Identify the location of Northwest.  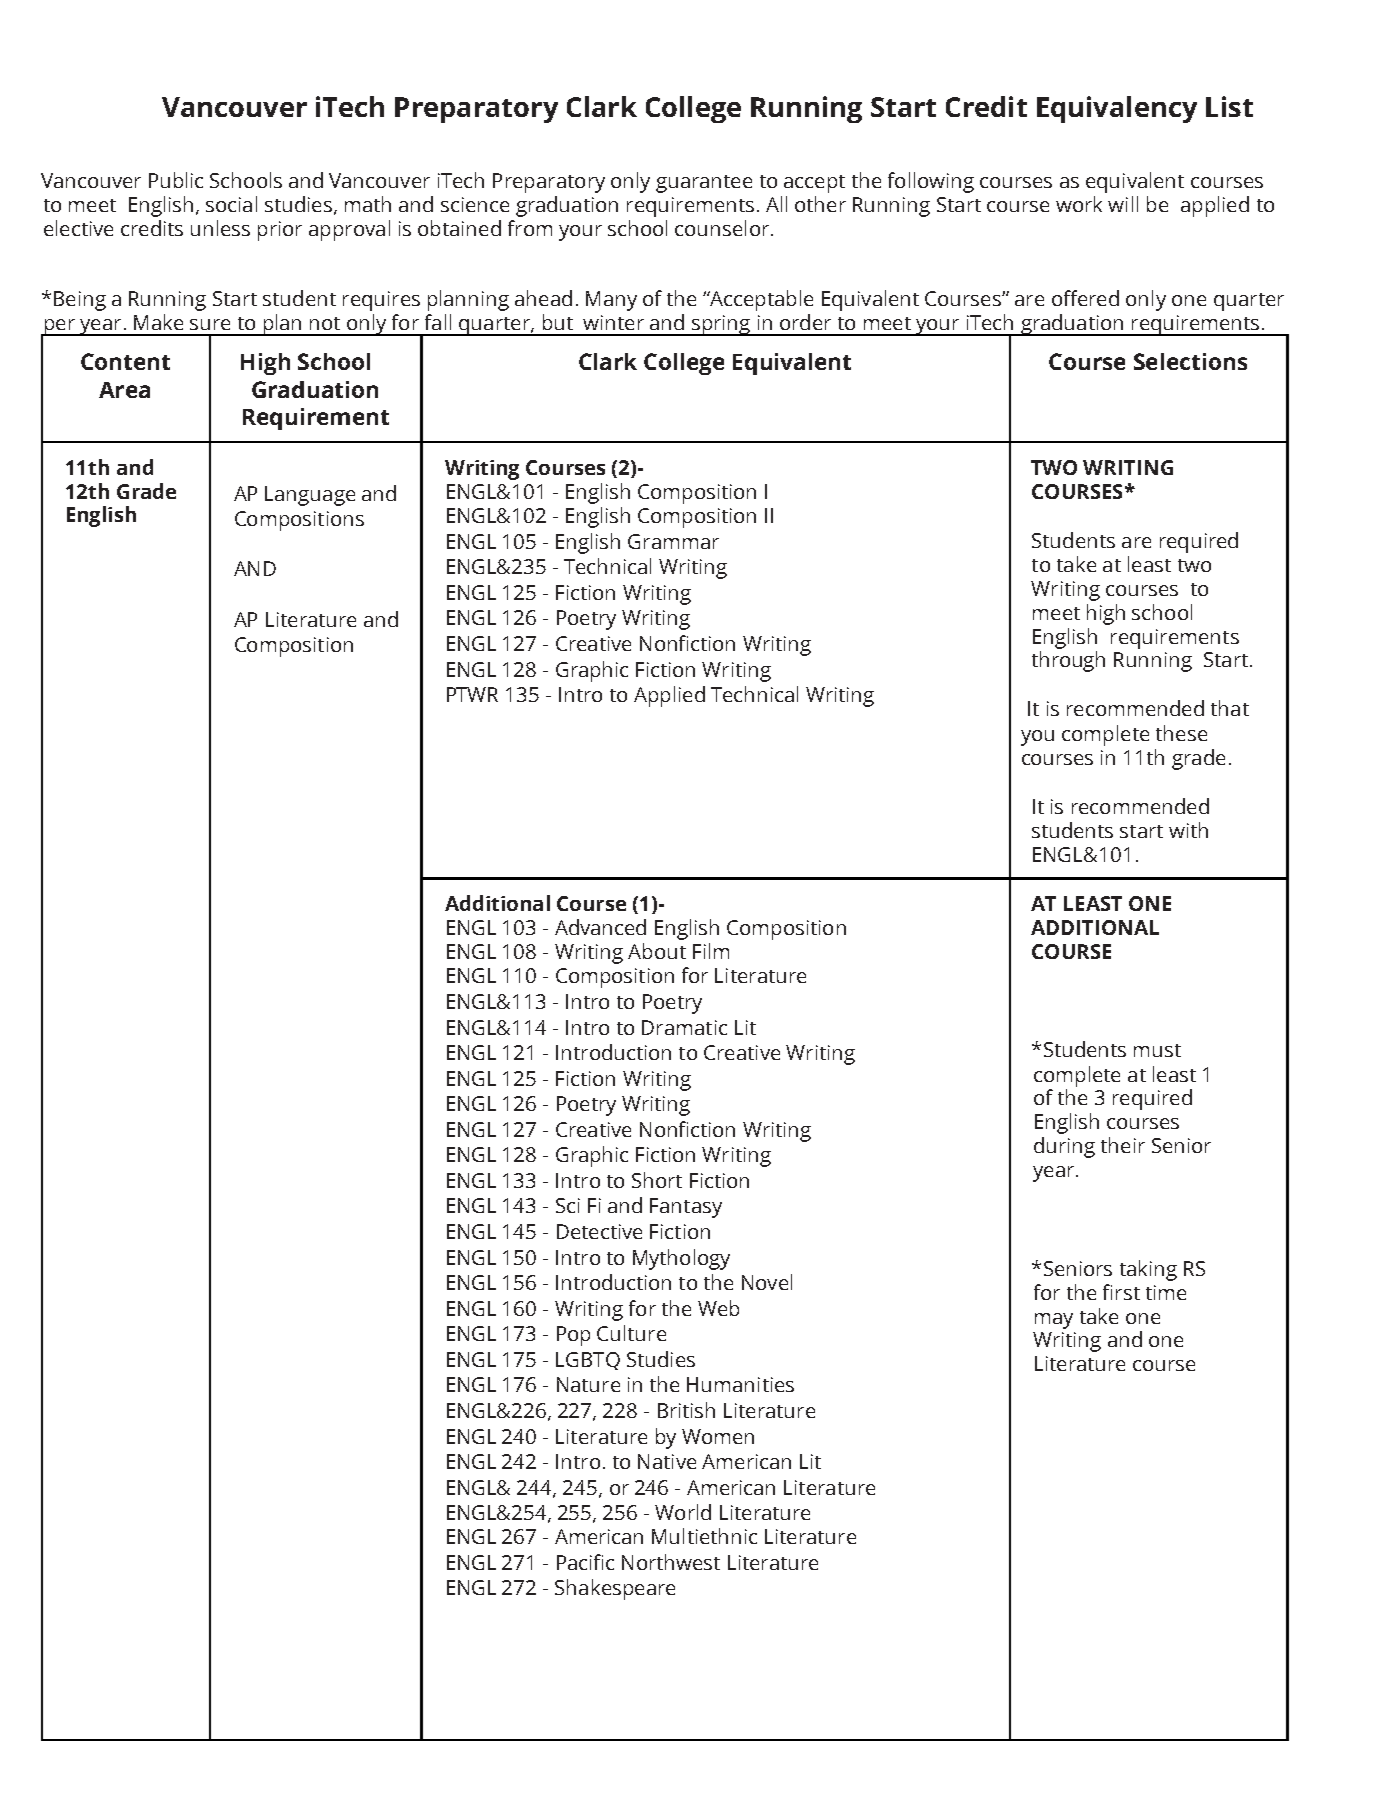
(671, 1562).
